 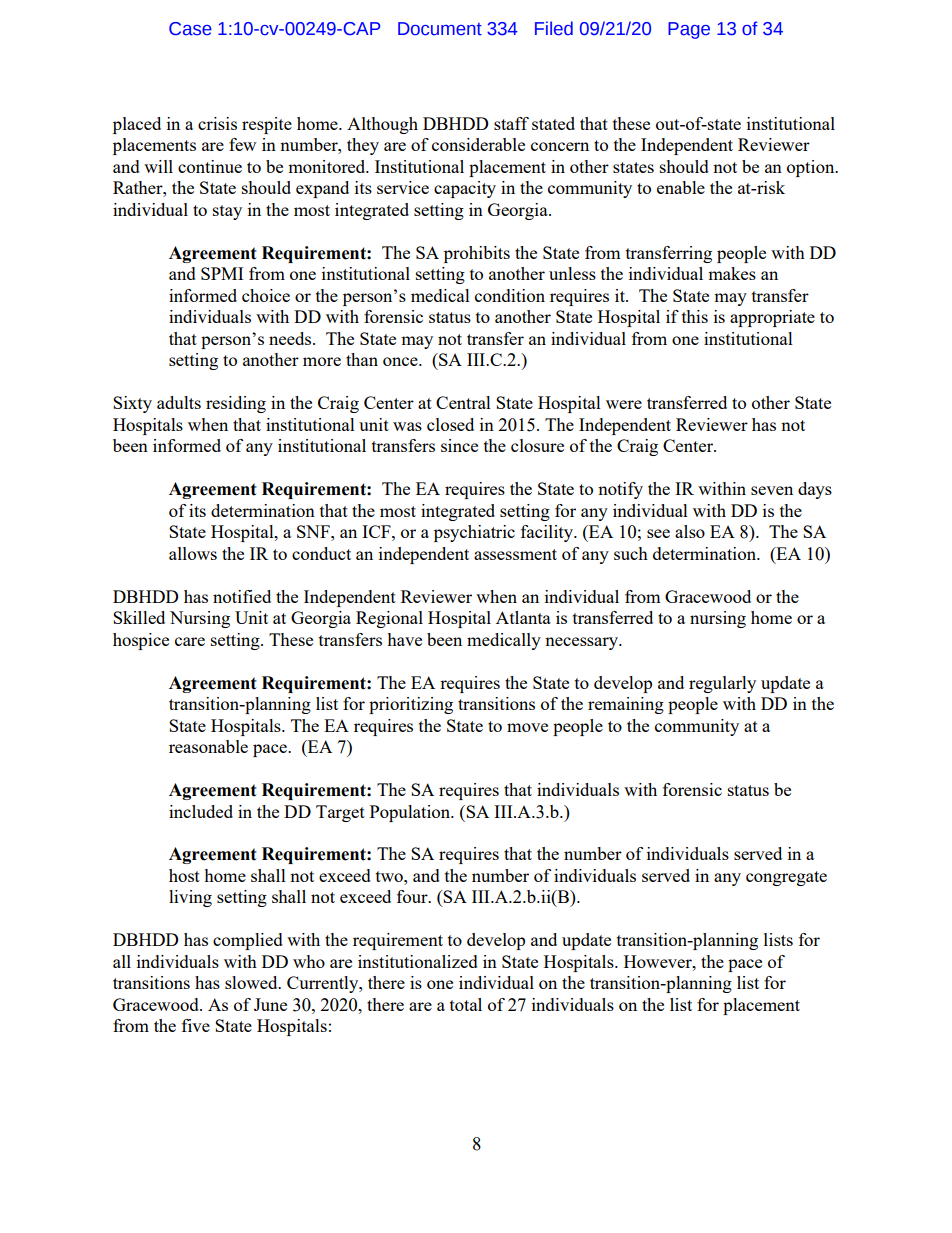 I want to click on Page, so click(x=689, y=30).
